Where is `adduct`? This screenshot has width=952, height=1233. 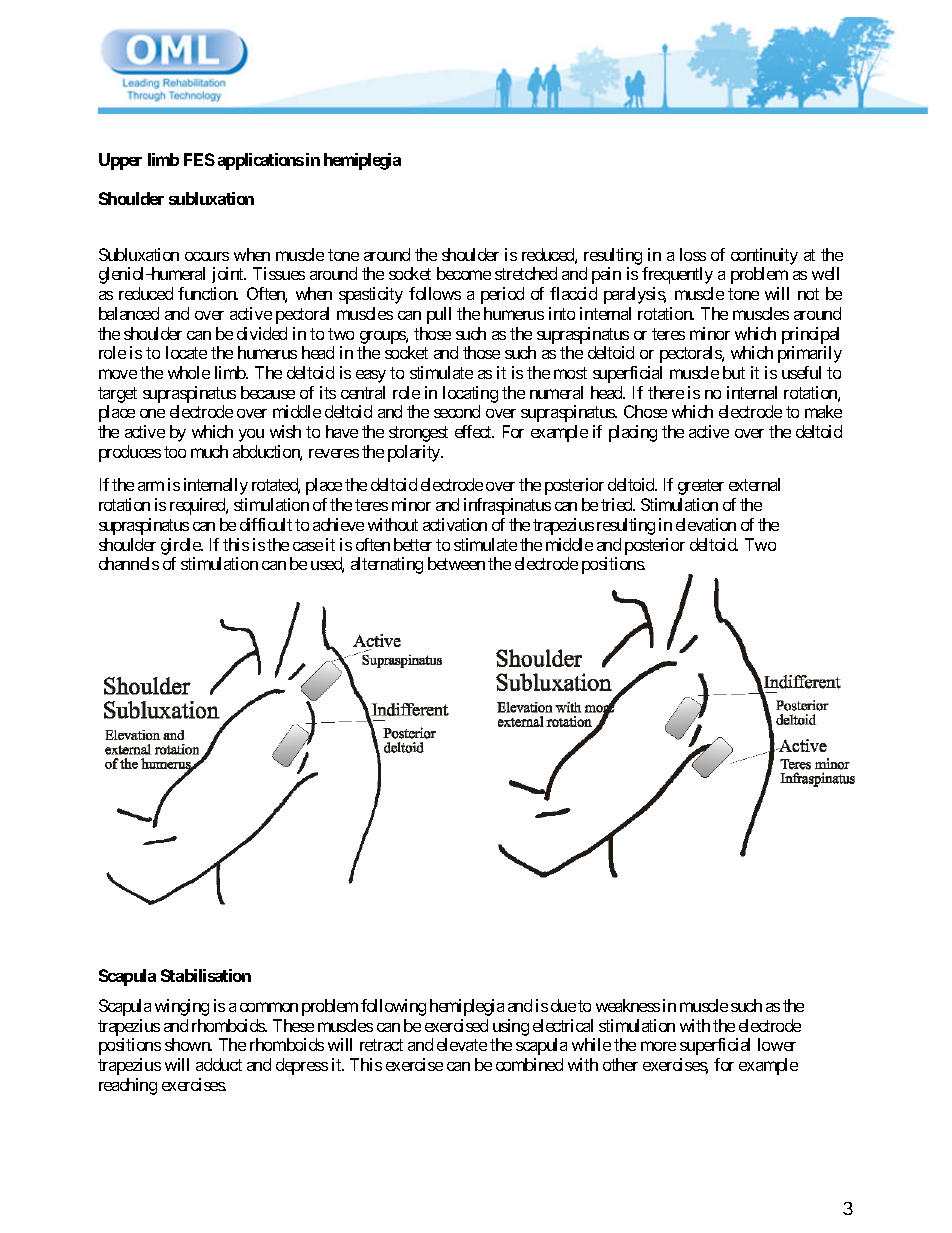
adduct is located at coordinates (219, 1064).
